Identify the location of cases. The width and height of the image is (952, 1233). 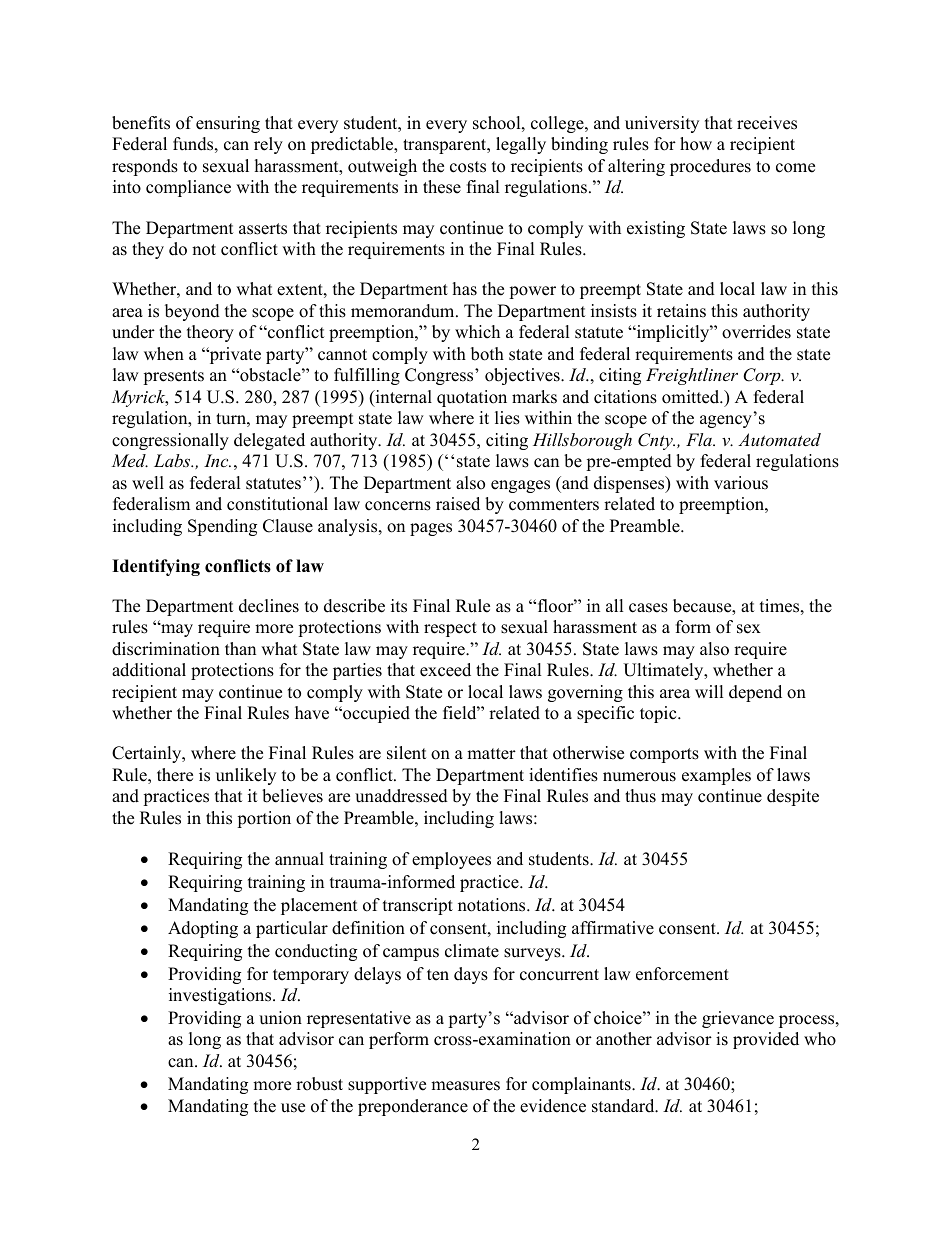
(648, 608).
